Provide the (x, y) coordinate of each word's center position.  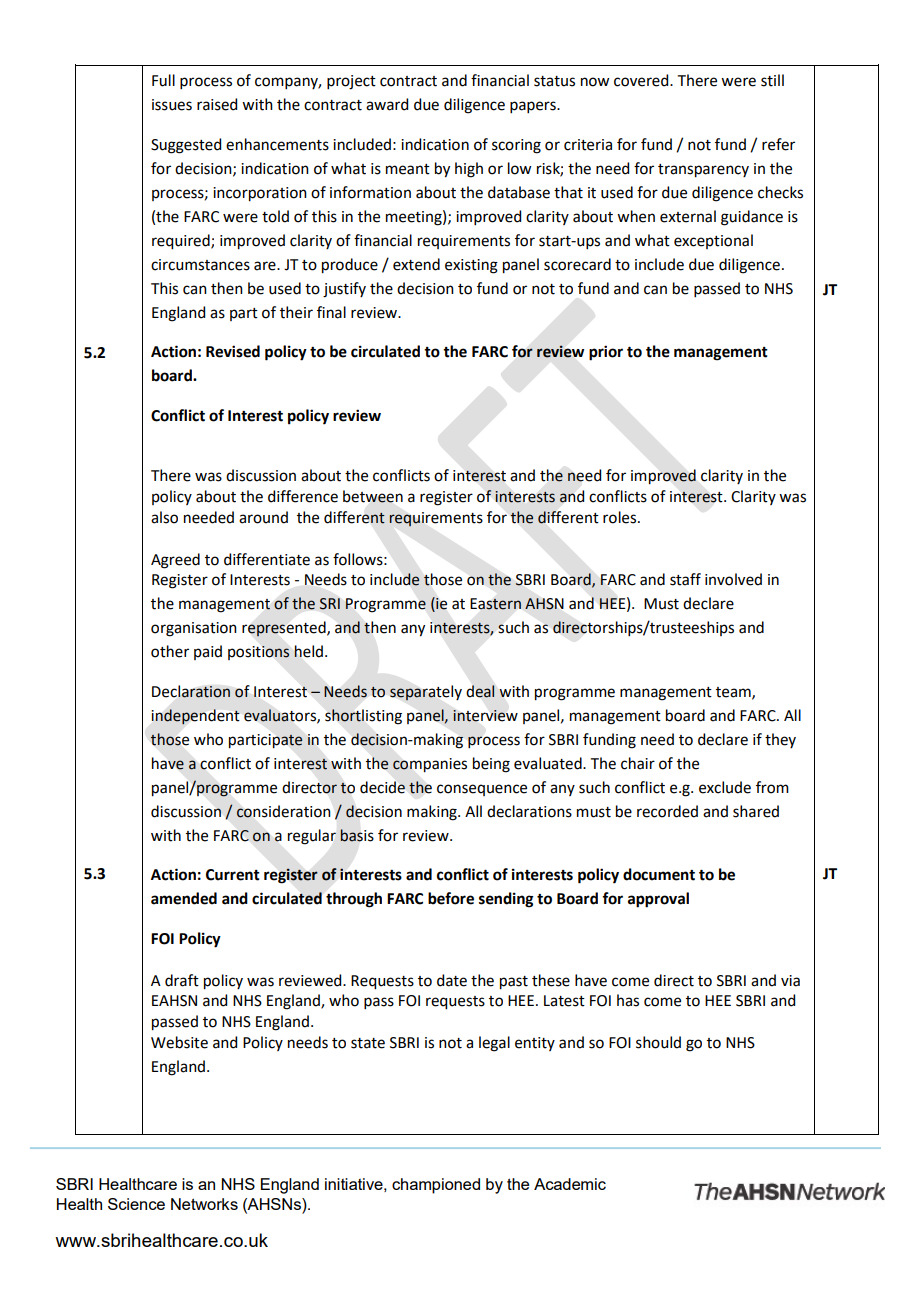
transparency (703, 171)
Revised (233, 351)
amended (184, 898)
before (451, 898)
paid (208, 652)
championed (436, 1186)
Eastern (496, 604)
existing (471, 266)
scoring (516, 146)
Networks (204, 1204)
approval (658, 900)
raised (217, 104)
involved (733, 579)
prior (606, 353)
